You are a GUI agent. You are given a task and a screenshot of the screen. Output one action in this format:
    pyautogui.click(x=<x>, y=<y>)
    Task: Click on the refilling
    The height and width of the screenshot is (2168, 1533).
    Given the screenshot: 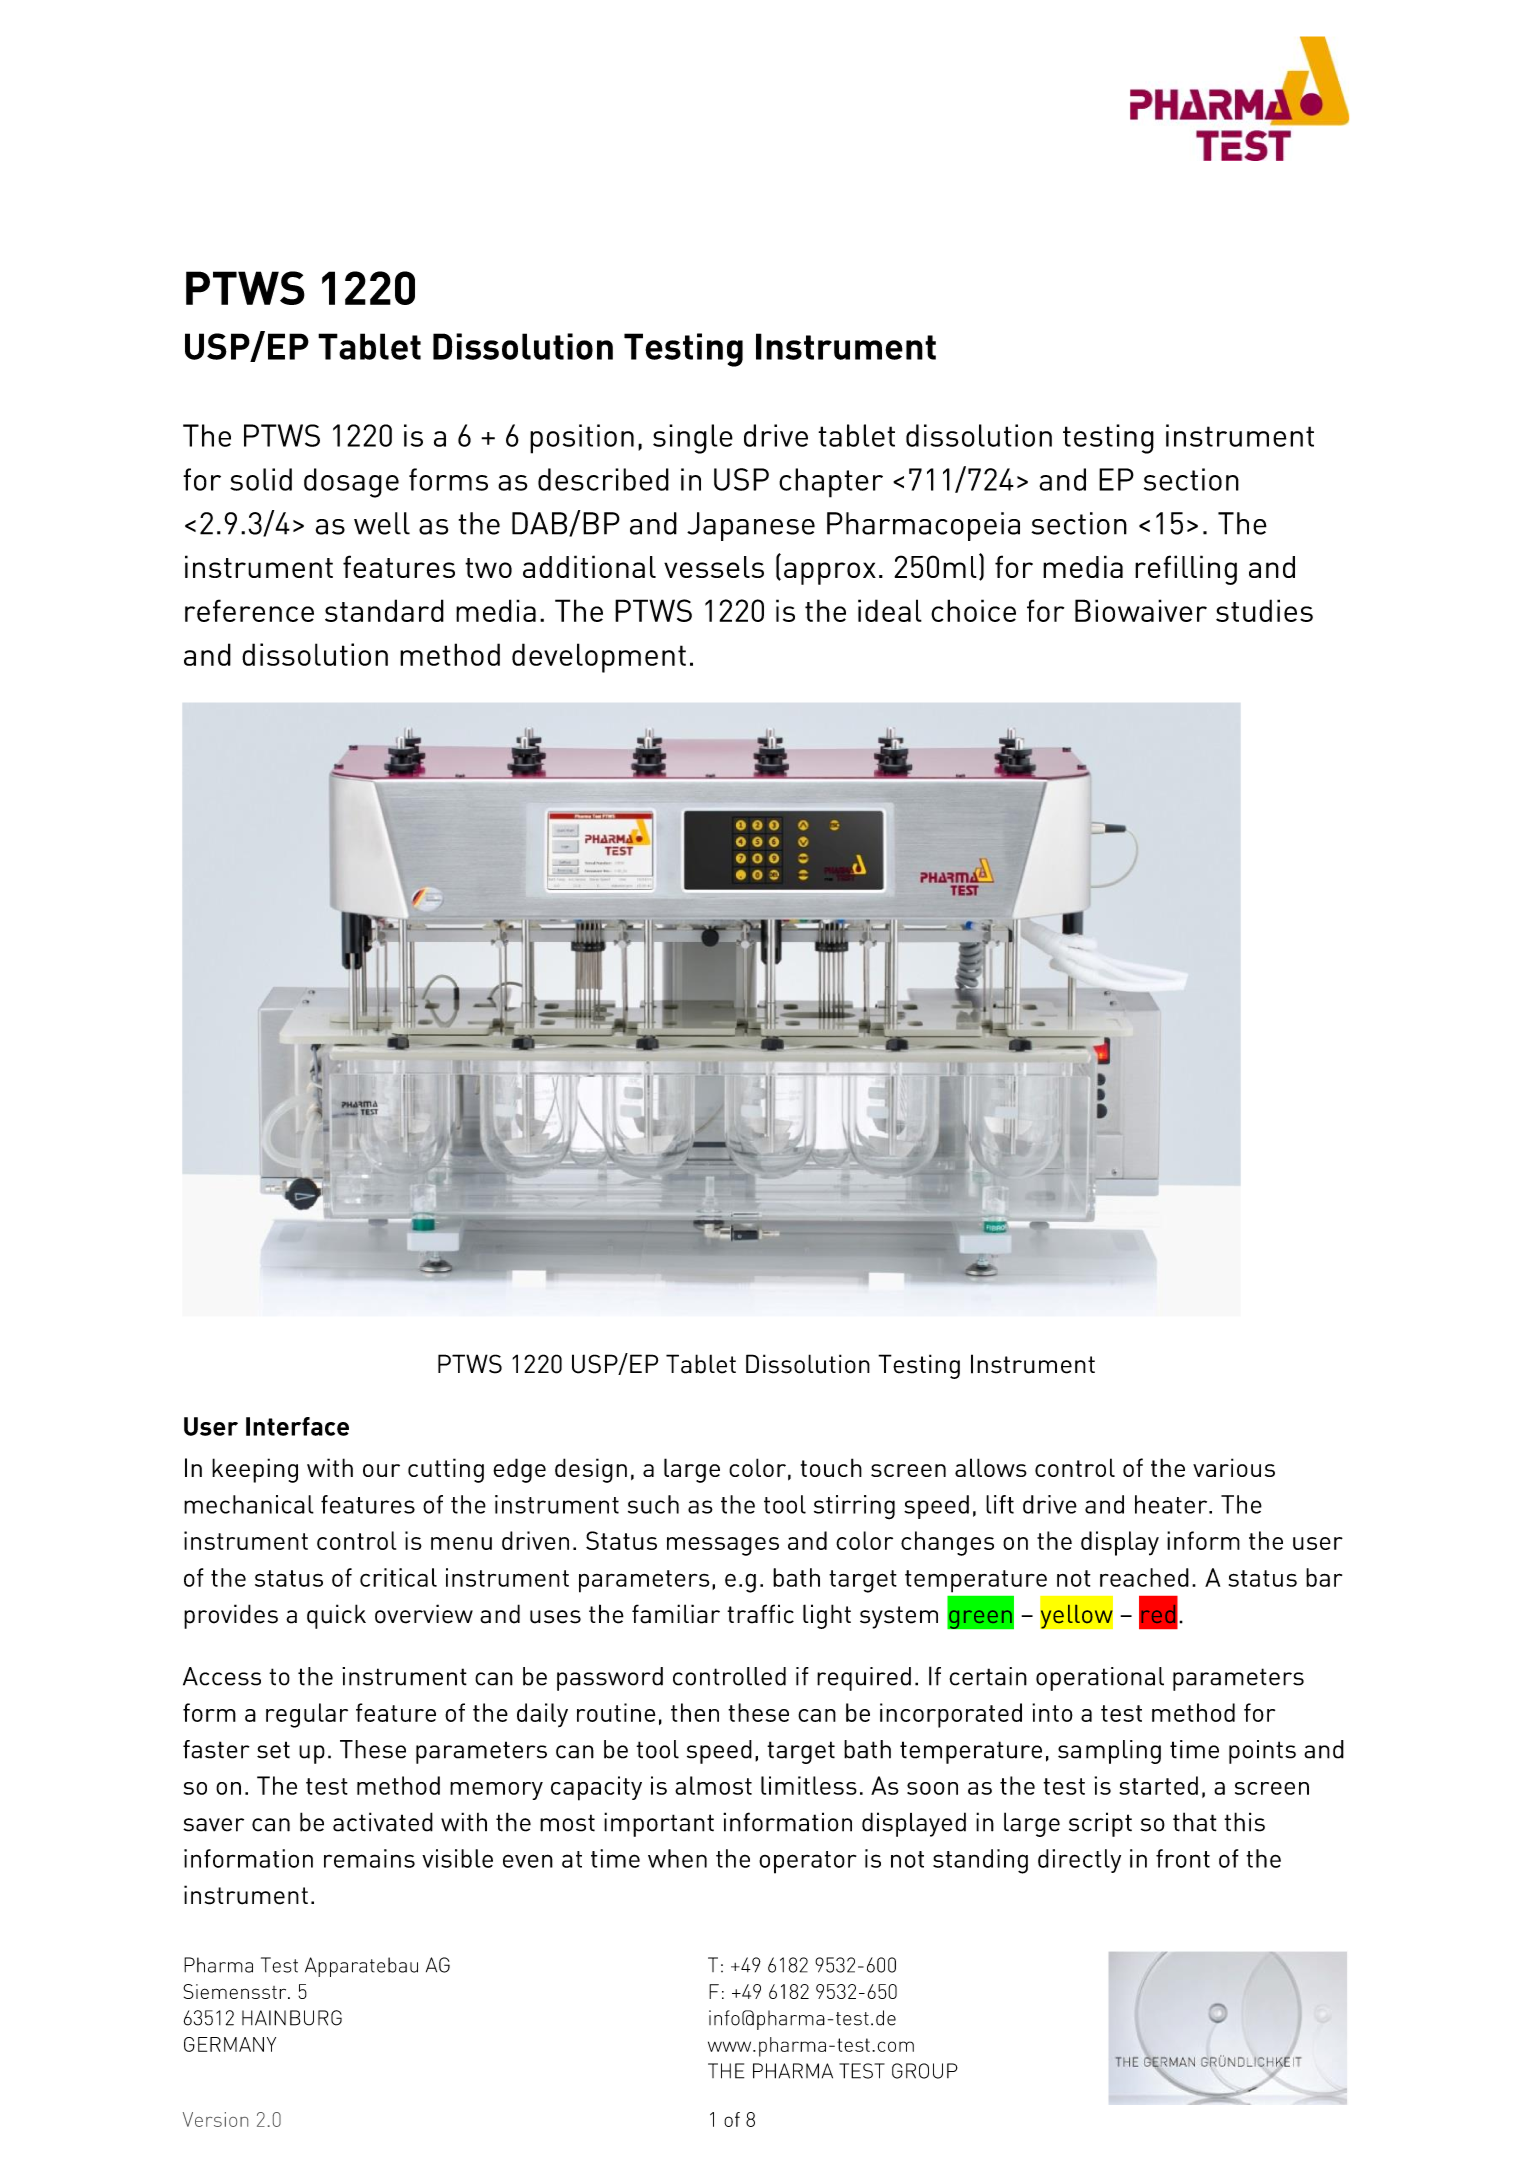 What is the action you would take?
    pyautogui.click(x=1186, y=570)
